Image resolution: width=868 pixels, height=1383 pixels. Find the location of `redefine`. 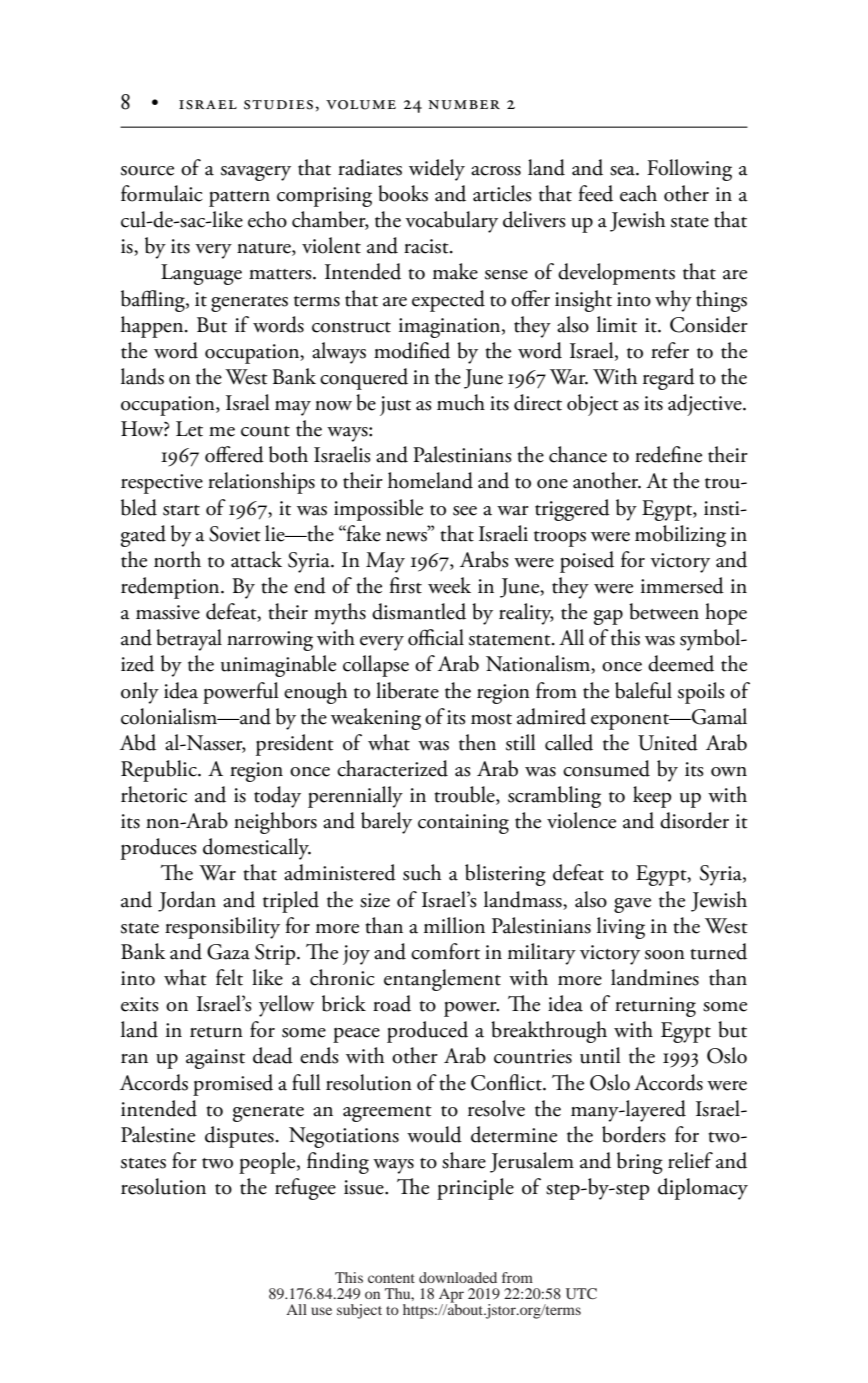

redefine is located at coordinates (668, 454).
